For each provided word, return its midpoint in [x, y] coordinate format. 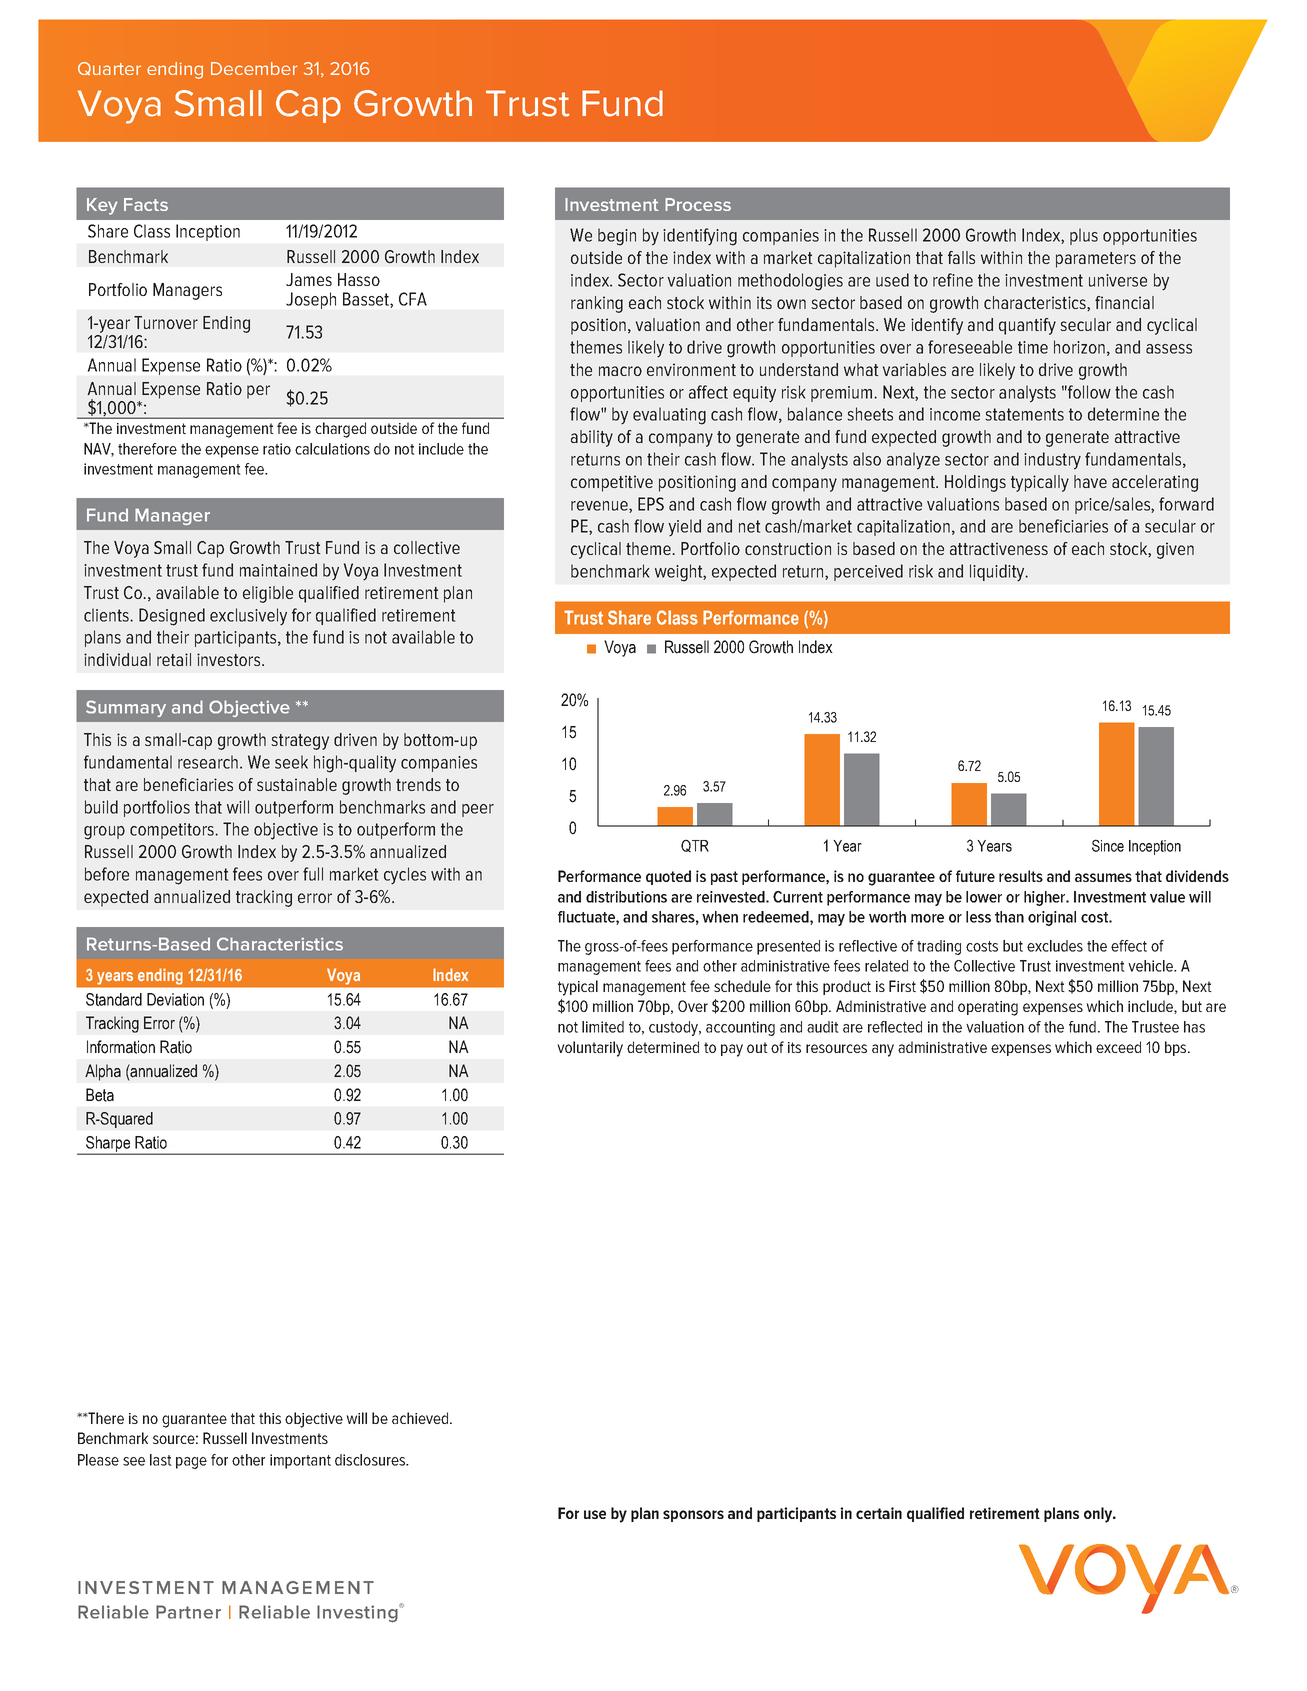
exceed [1118, 1047]
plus [1084, 236]
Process [698, 204]
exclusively [248, 617]
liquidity [998, 573]
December [254, 68]
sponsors [693, 1516]
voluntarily [590, 1049]
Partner [188, 1612]
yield [684, 528]
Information [121, 1047]
